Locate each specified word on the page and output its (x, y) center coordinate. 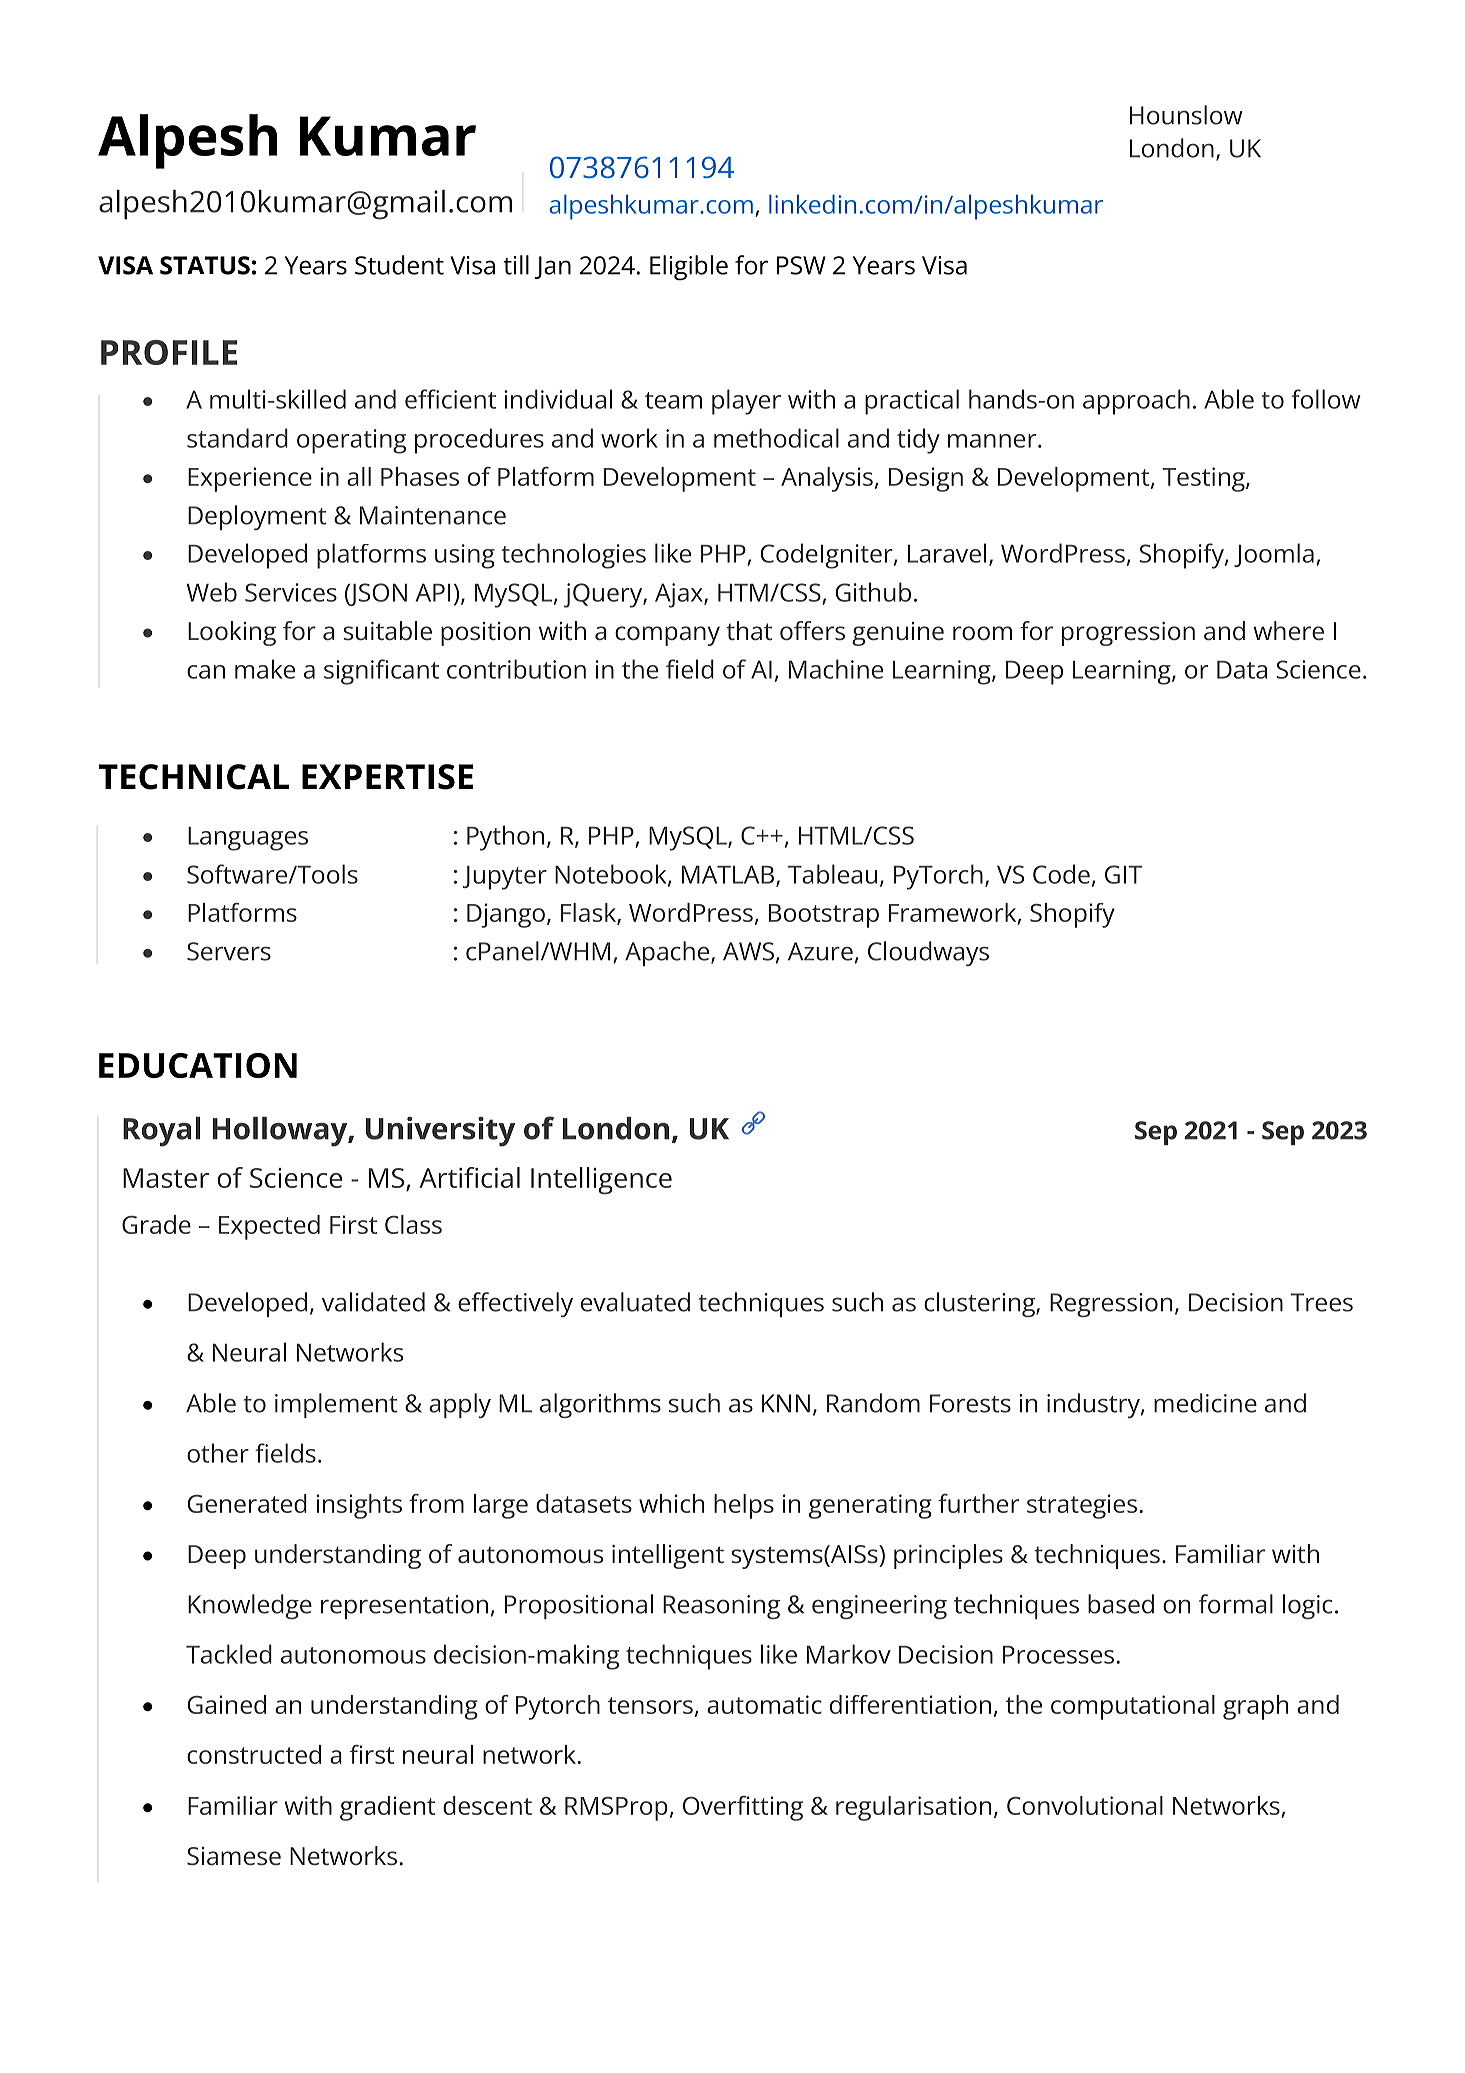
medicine (1205, 1403)
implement (336, 1405)
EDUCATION (198, 1065)
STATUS (205, 265)
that (749, 631)
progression (1128, 634)
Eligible (689, 268)
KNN (786, 1403)
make (265, 669)
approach (1136, 402)
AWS (748, 951)
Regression (1111, 1305)
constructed (254, 1754)
